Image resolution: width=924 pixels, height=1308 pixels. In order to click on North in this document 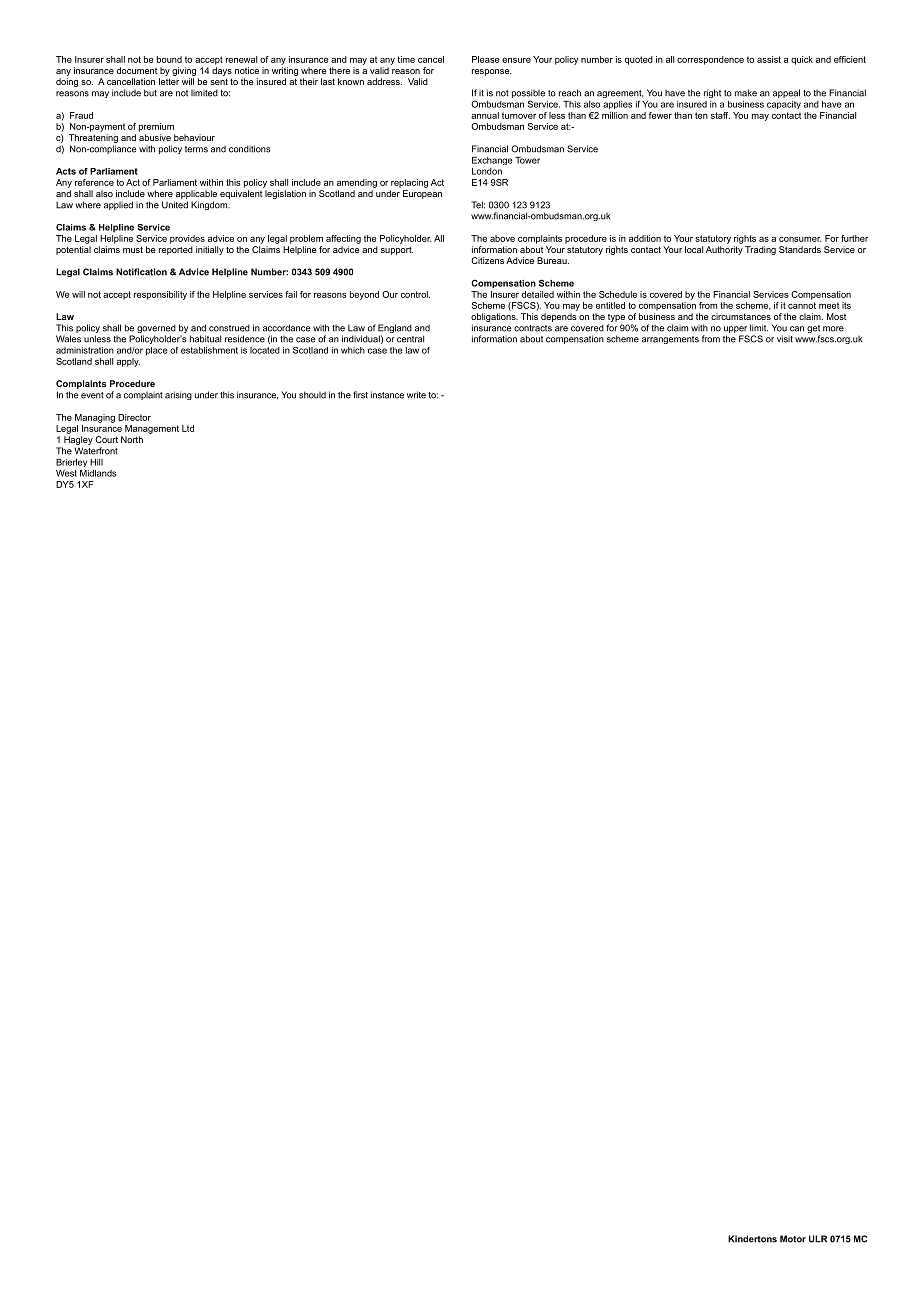, I will do `click(132, 439)`.
